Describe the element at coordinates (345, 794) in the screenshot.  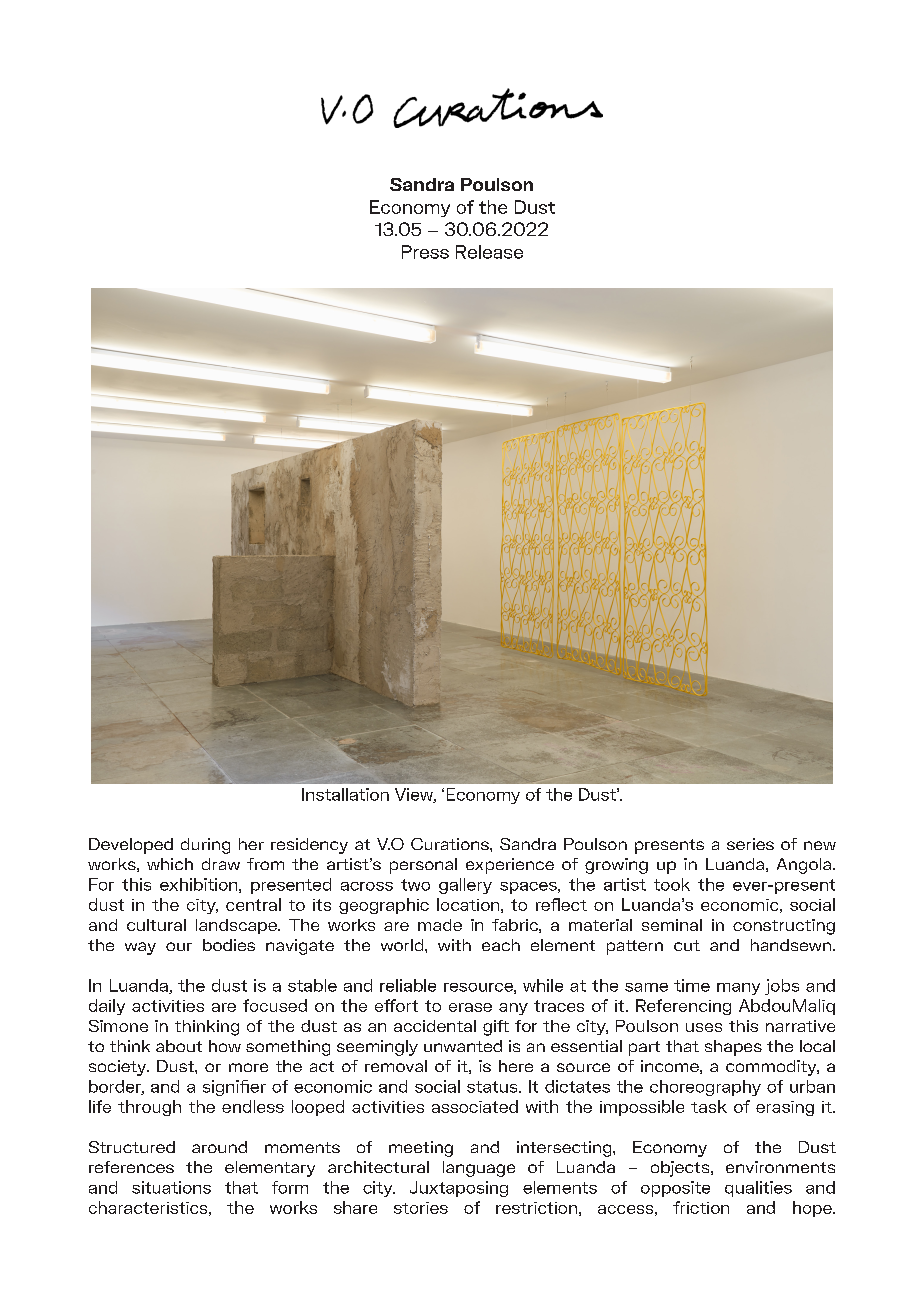
I see `Installation` at that location.
